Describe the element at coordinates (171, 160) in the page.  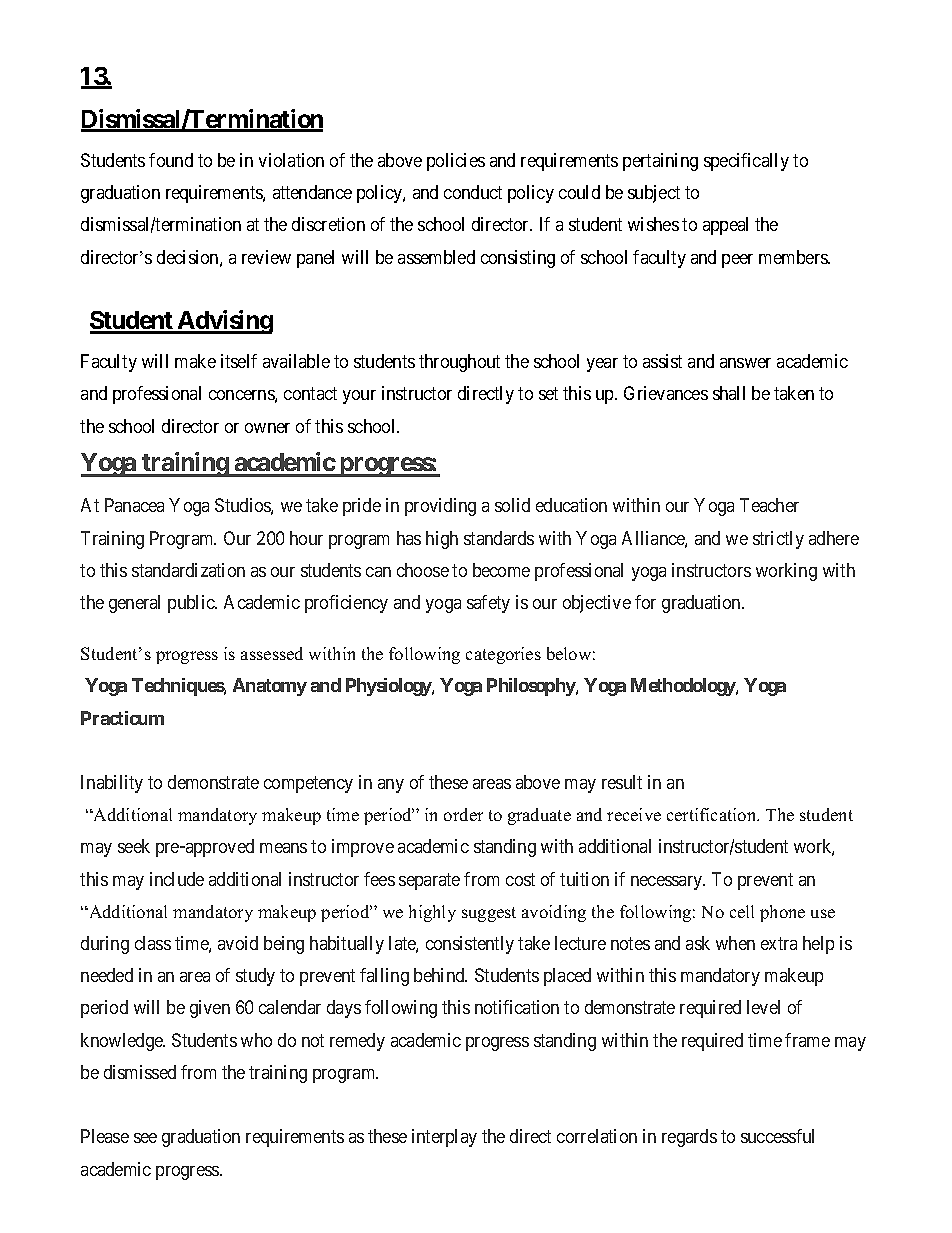
I see `found` at that location.
